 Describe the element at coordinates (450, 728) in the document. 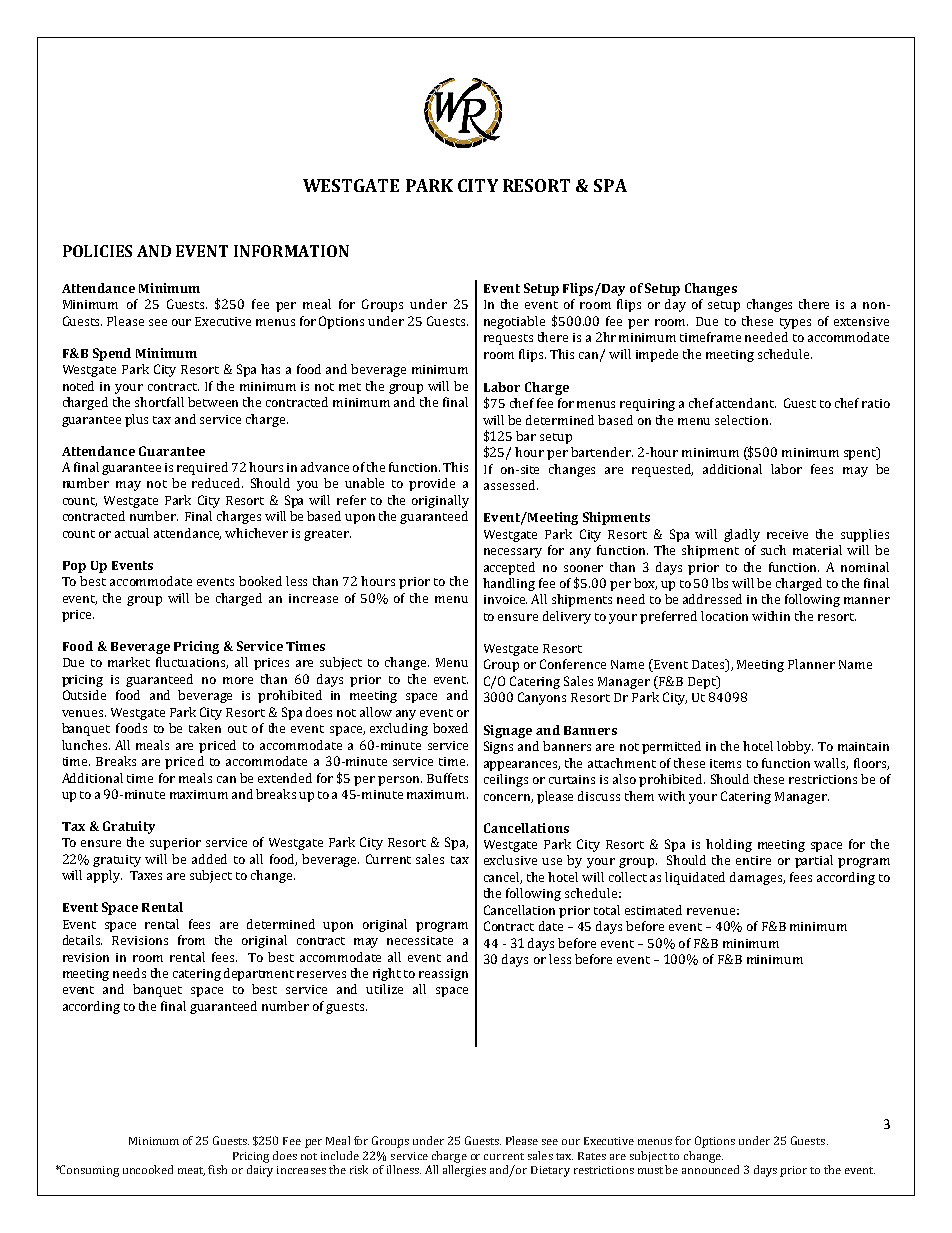

I see `boxed` at that location.
